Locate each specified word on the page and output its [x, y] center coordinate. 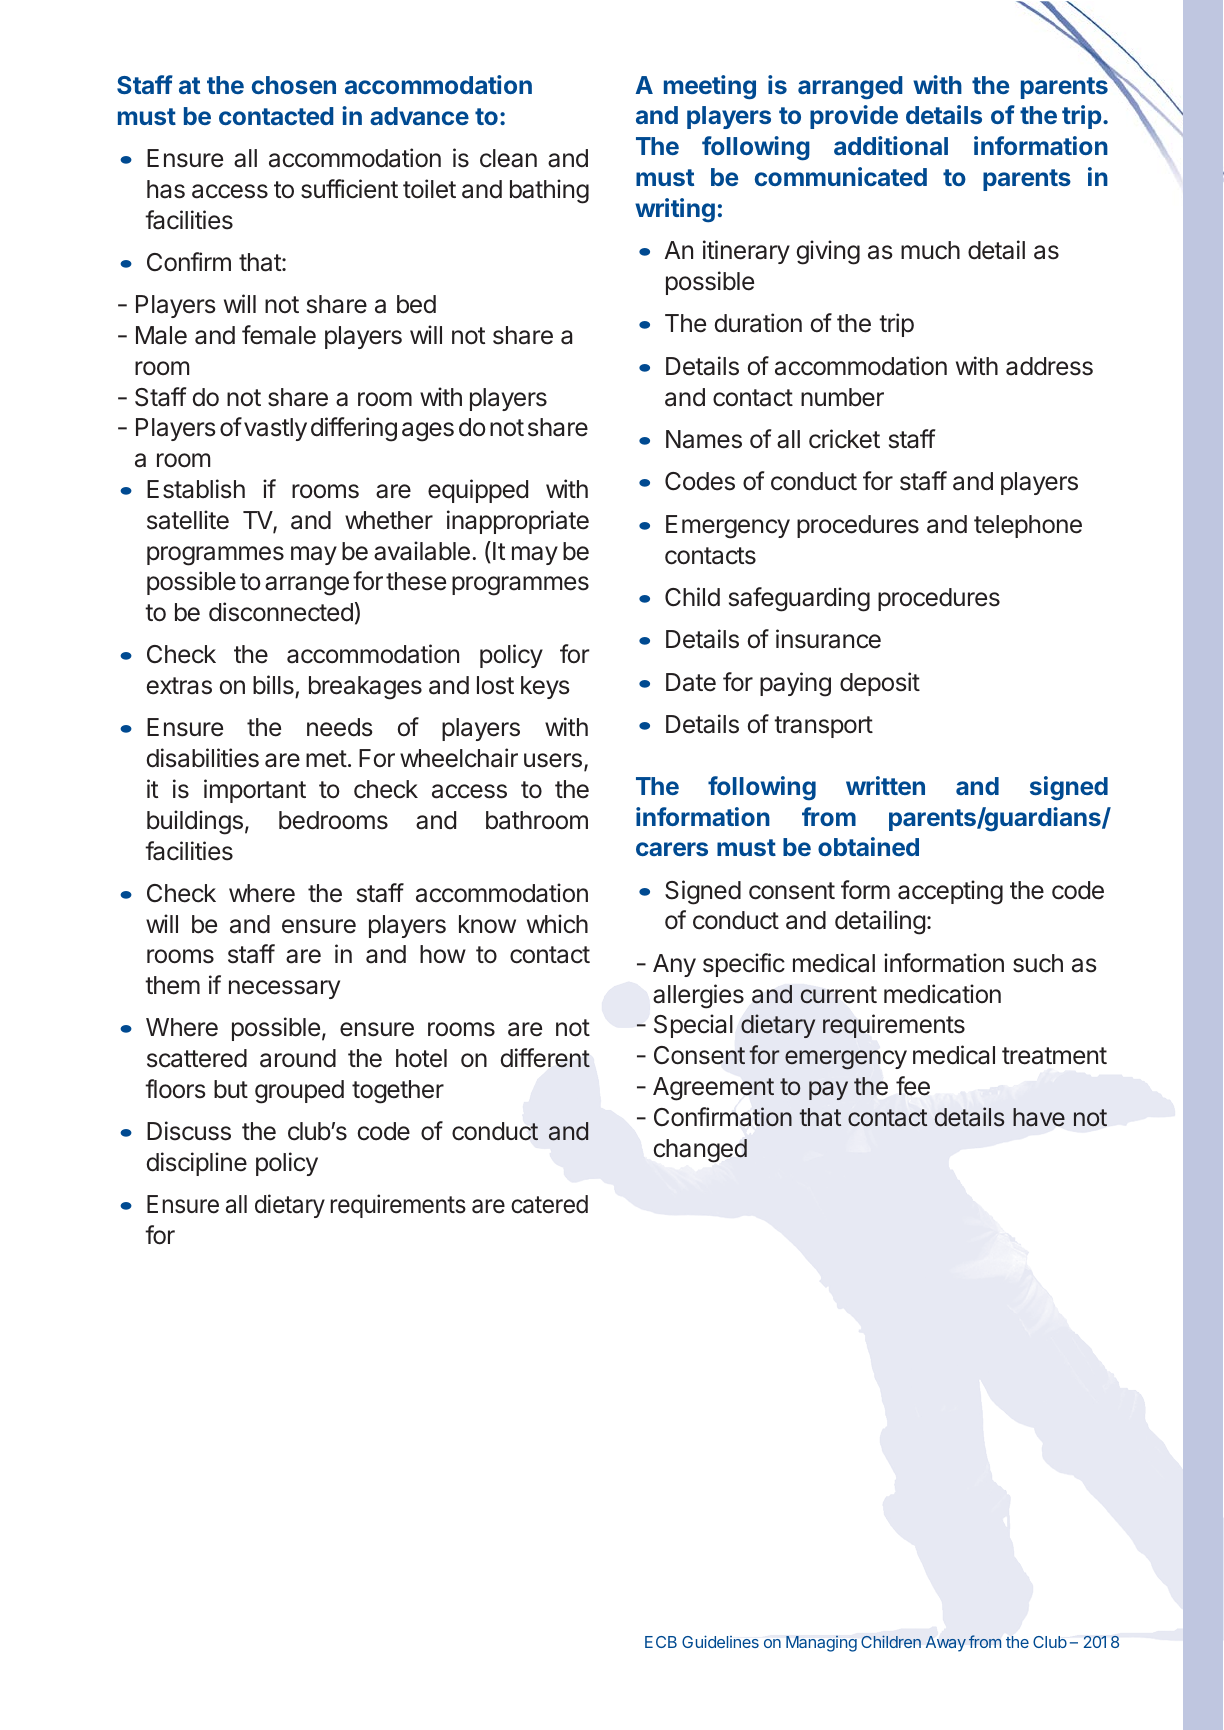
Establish [196, 489]
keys [545, 687]
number [842, 397]
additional [891, 145]
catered [549, 1204]
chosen [294, 85]
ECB [661, 1642]
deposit [880, 684]
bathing [549, 191]
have [1039, 1117]
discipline [197, 1164]
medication [942, 994]
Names [704, 439]
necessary [284, 989]
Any [674, 965]
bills [274, 686]
